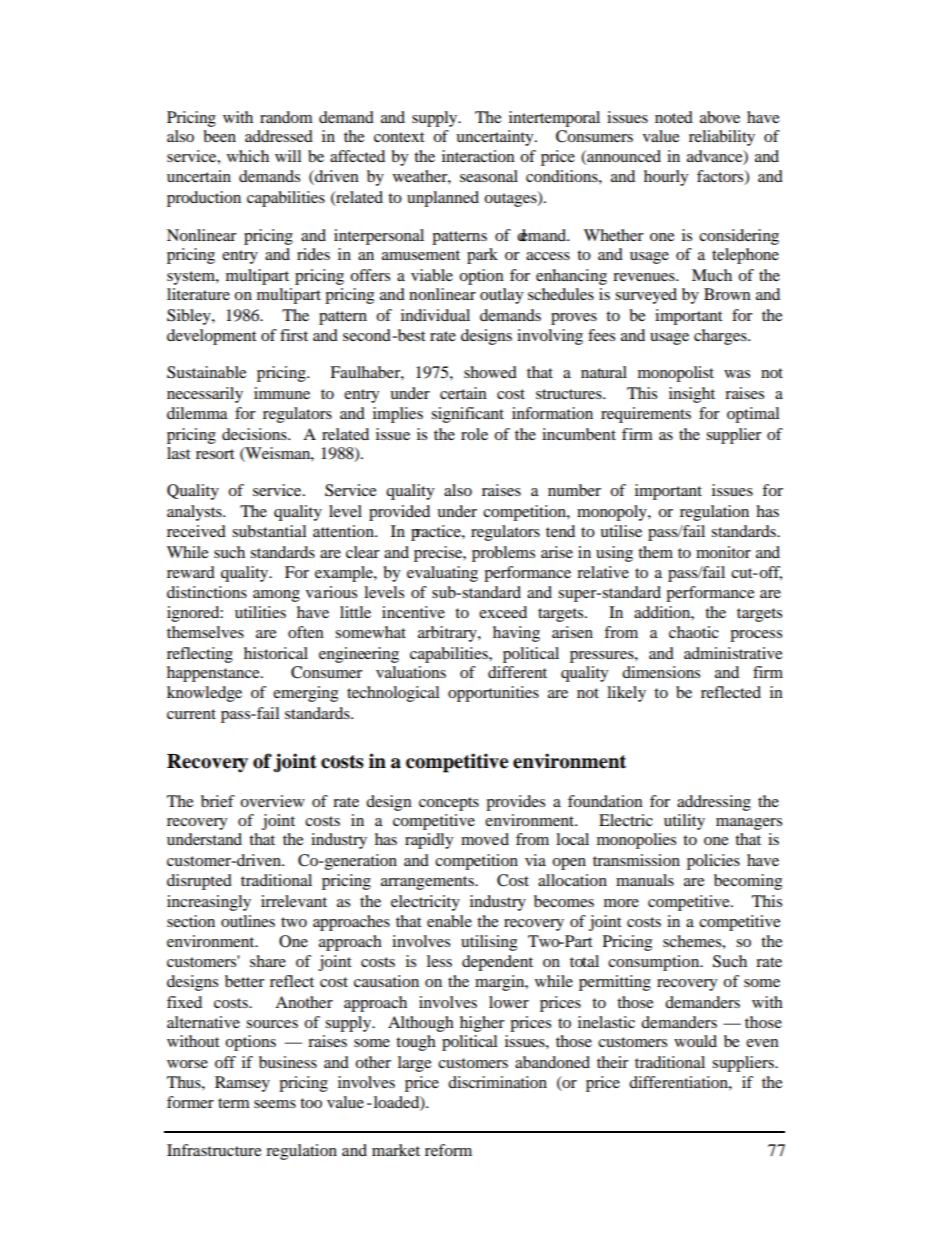 This screenshot has height=1233, width=952. I want to click on knowledge, so click(204, 694).
